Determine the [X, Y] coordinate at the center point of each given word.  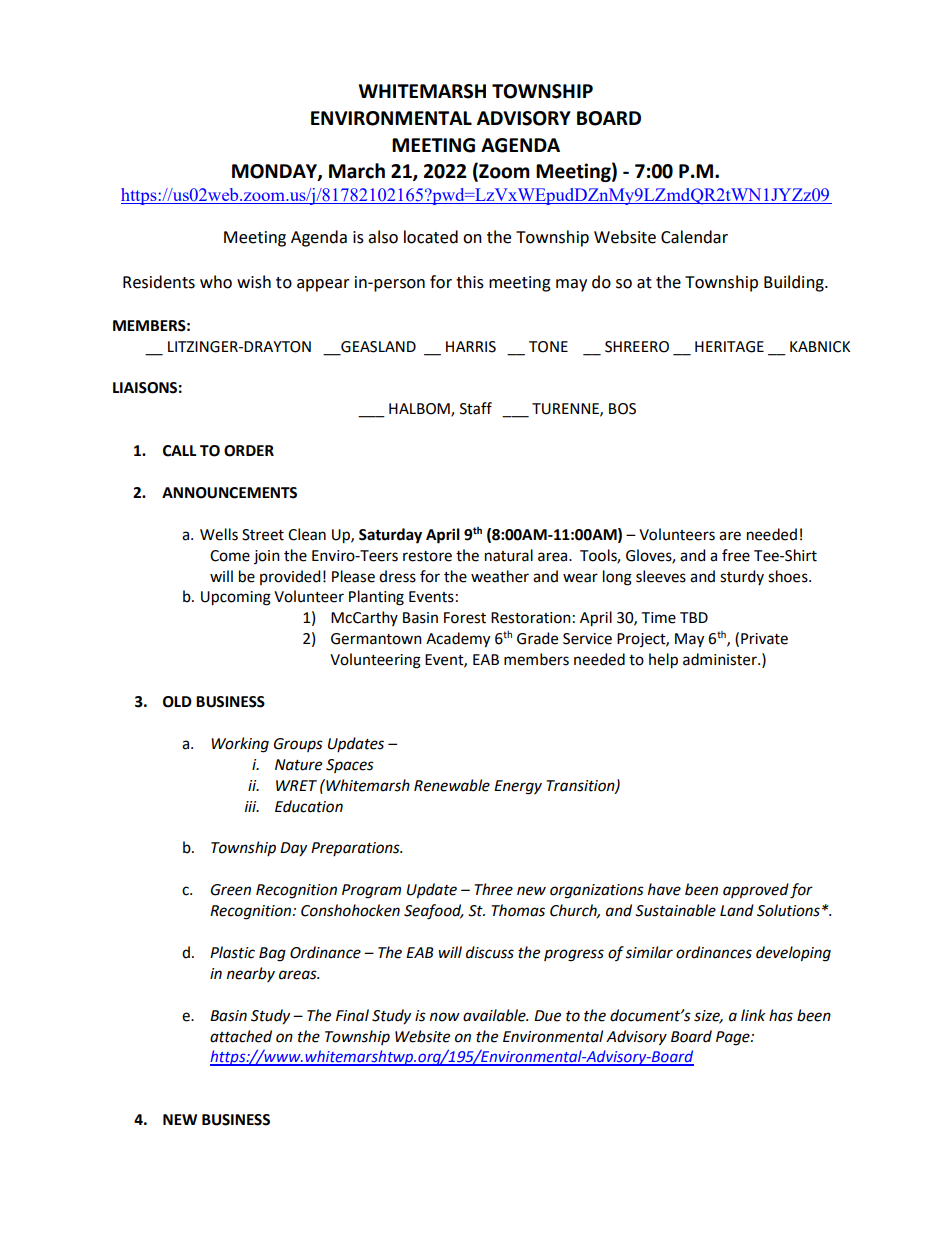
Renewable [452, 785]
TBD [694, 617]
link [753, 1015]
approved [756, 891]
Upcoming [236, 598]
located [431, 237]
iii [252, 806]
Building [795, 283]
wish [254, 282]
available [495, 1015]
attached [241, 1036]
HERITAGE [729, 347]
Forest [465, 618]
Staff [476, 408]
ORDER [249, 451]
